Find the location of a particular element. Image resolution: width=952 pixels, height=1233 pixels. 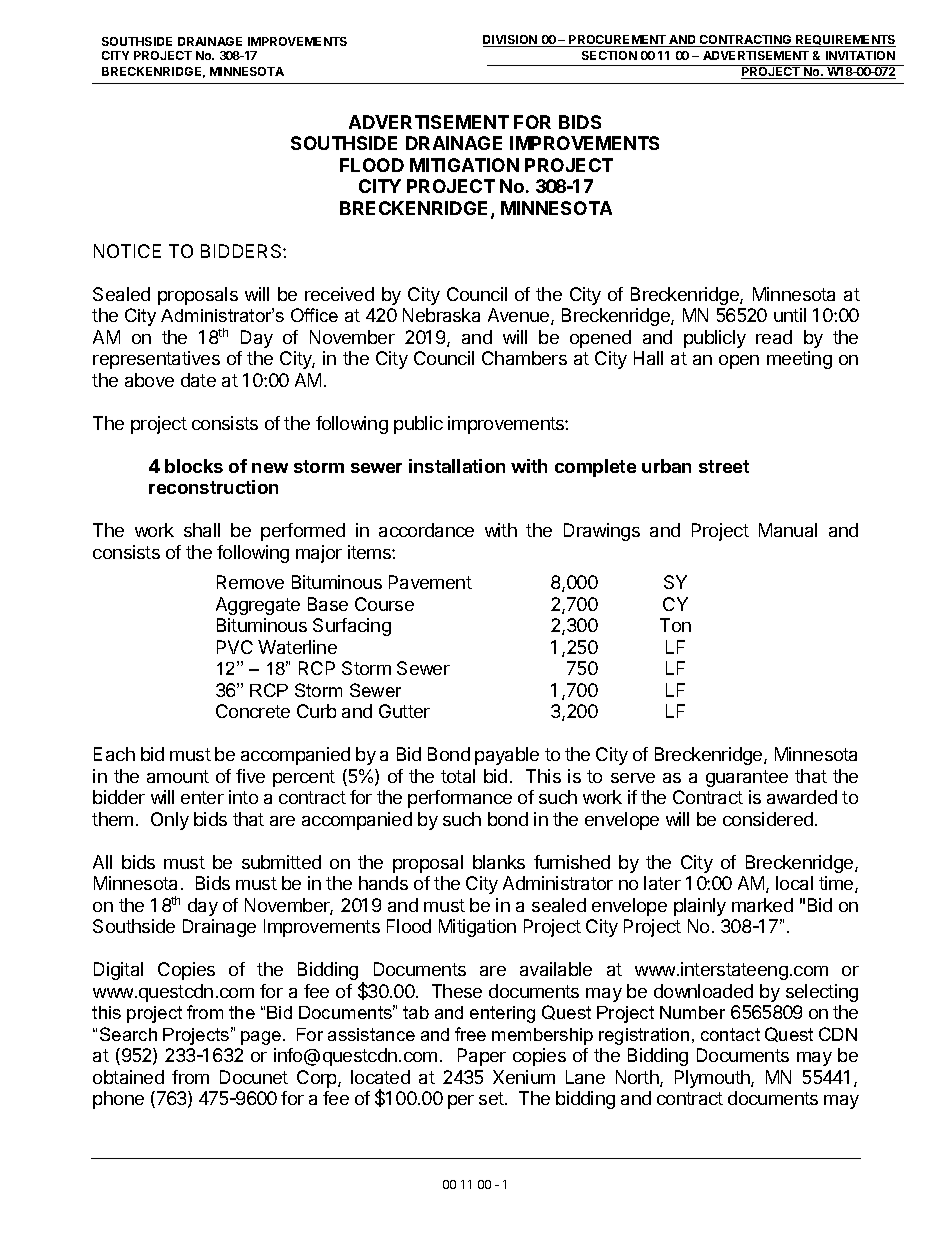

guarantee is located at coordinates (747, 778).
